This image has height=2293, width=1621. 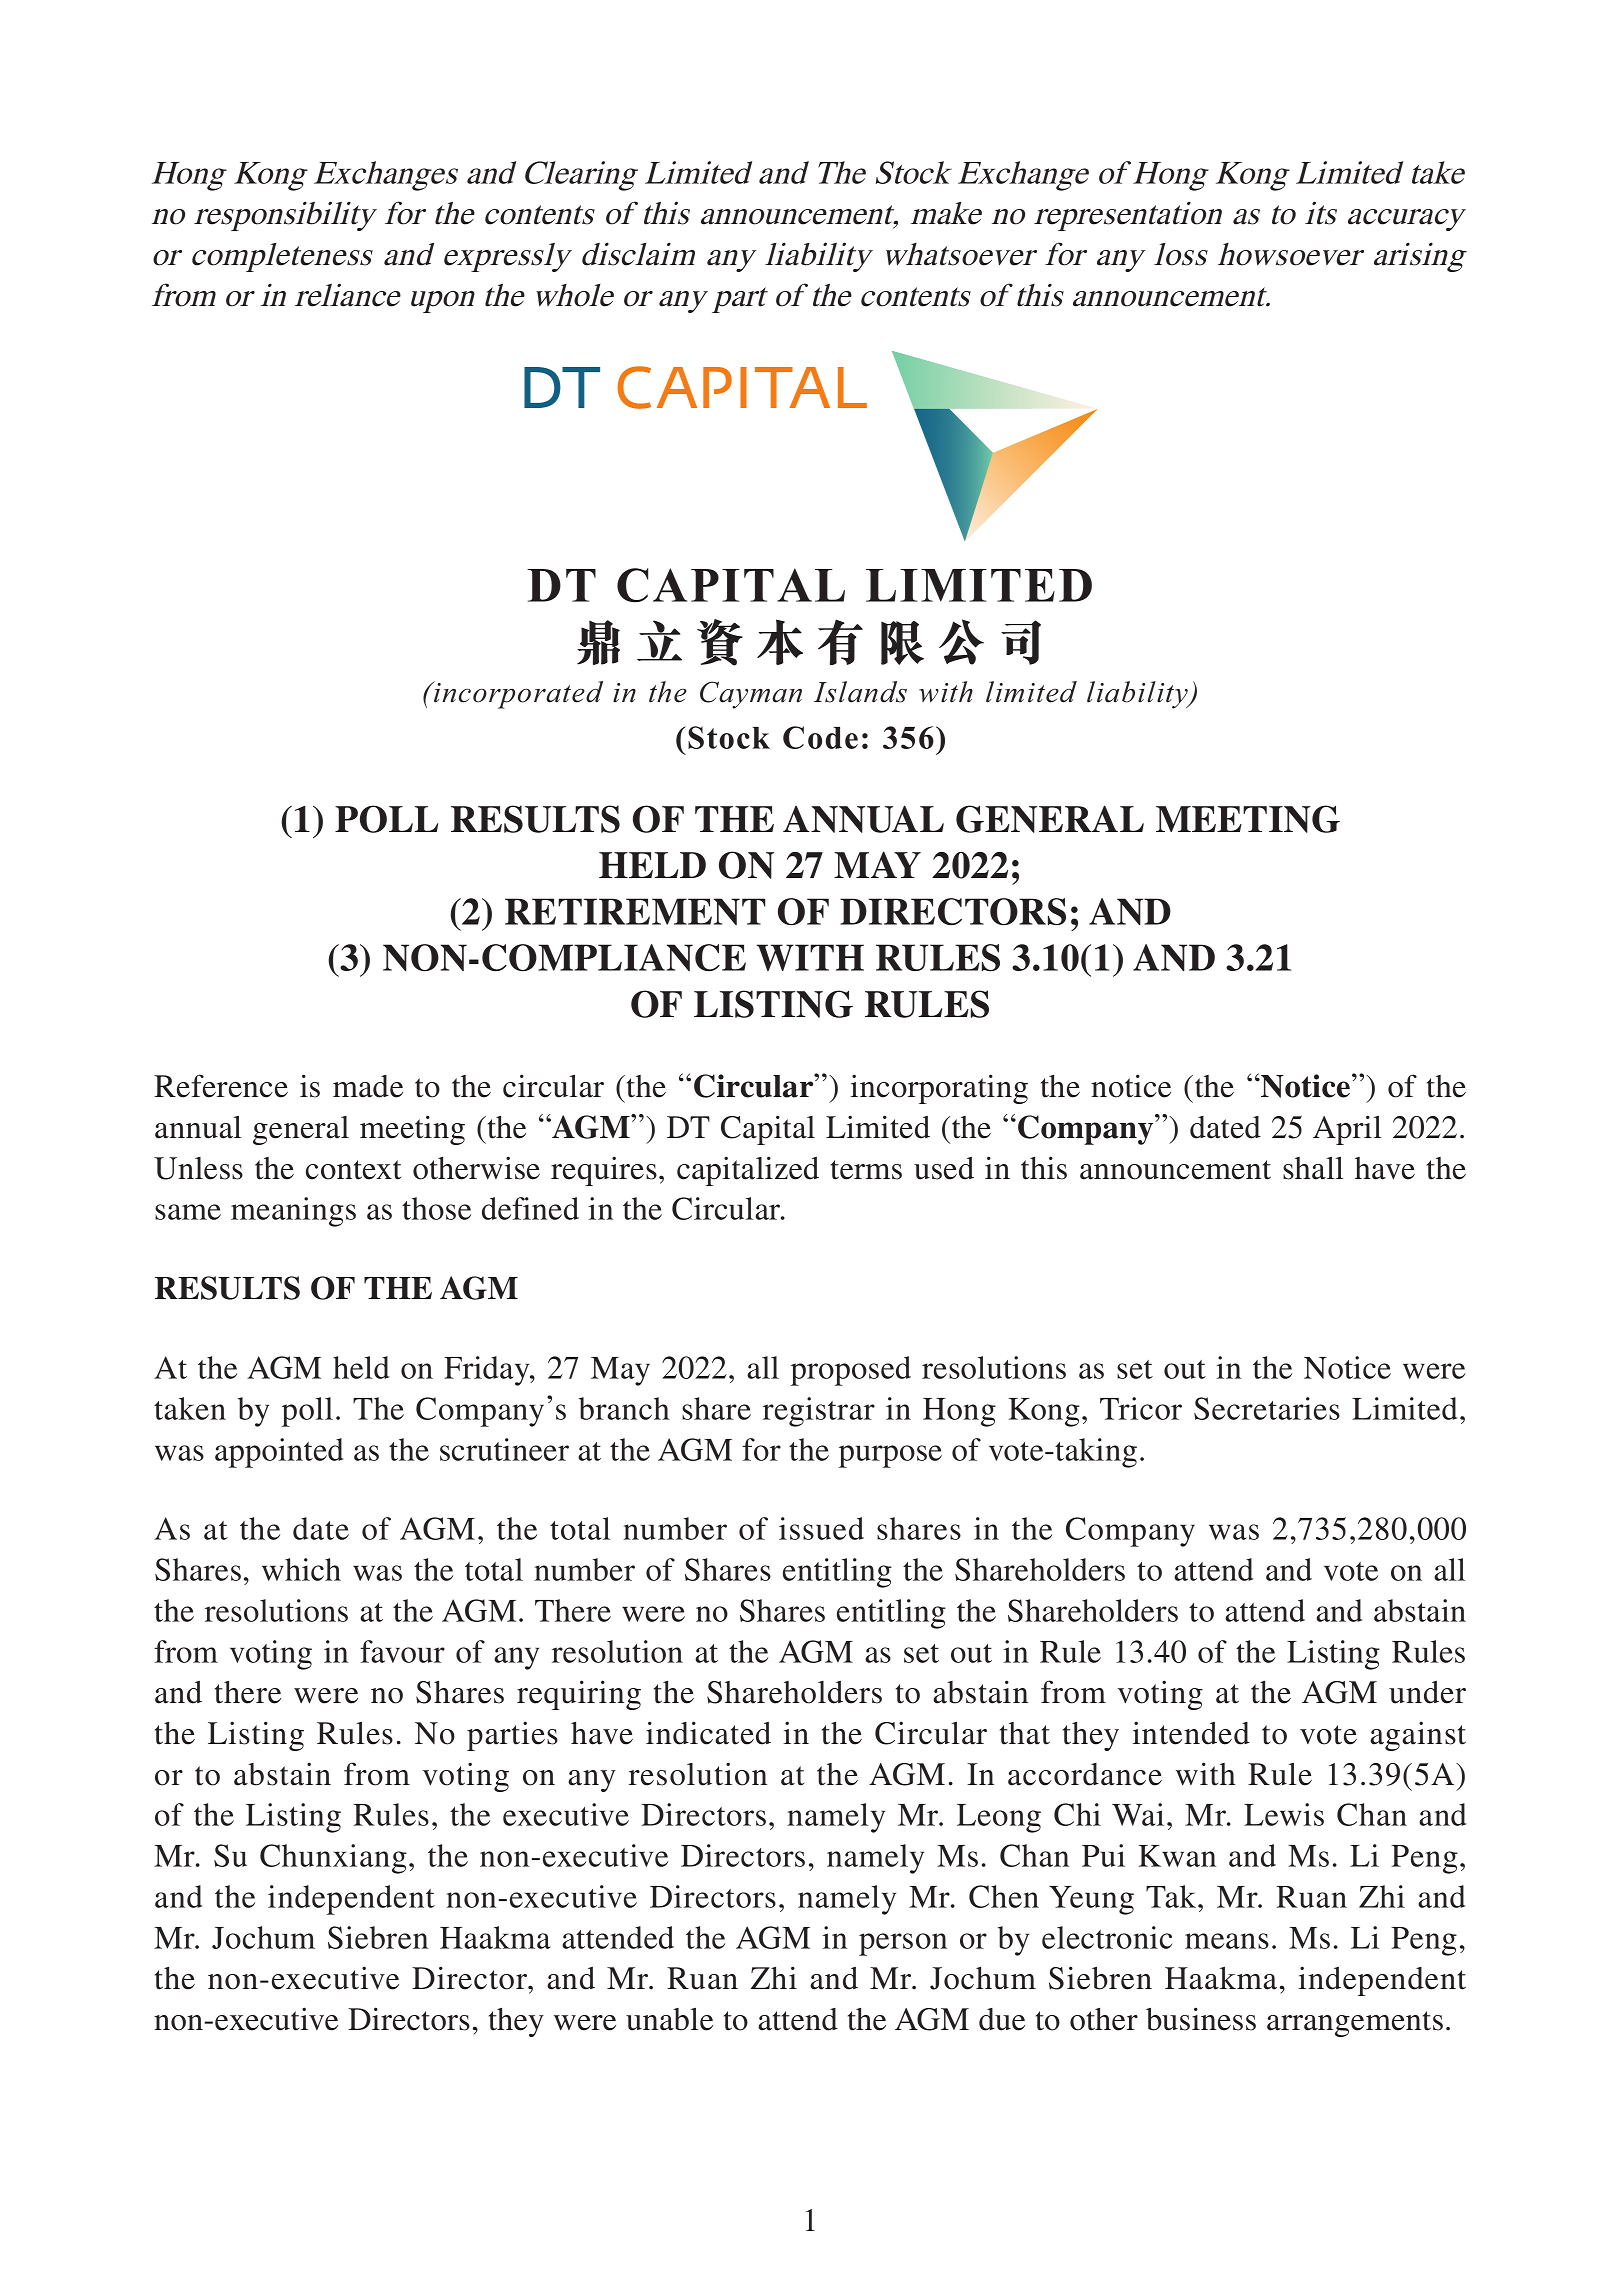 What do you see at coordinates (301, 1569) in the image?
I see `which` at bounding box center [301, 1569].
